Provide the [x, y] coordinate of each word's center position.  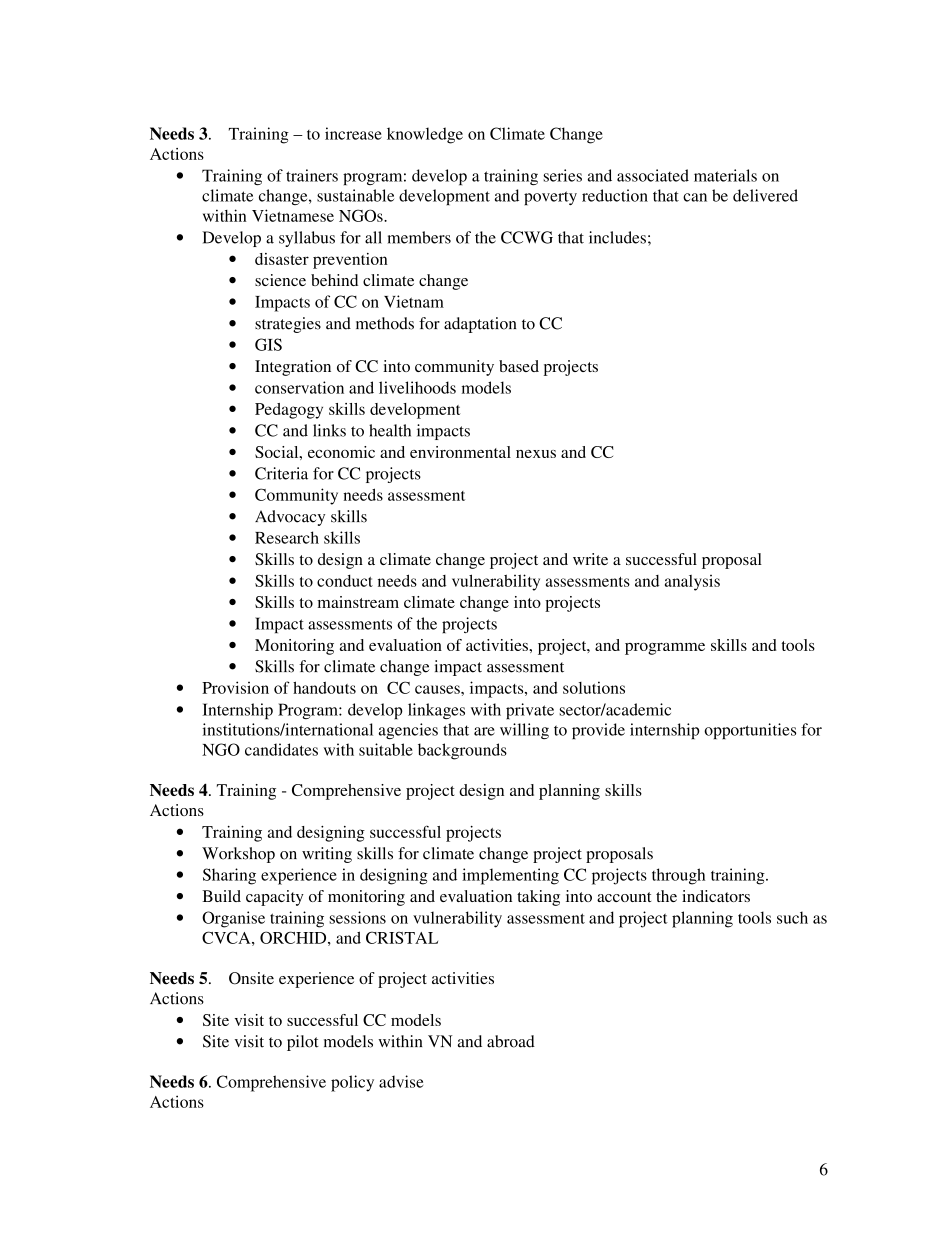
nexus [536, 454]
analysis [692, 583]
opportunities [750, 731]
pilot [303, 1043]
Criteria [281, 473]
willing [524, 731]
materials [725, 175]
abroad [511, 1041]
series [562, 175]
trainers [312, 175]
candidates [281, 749]
